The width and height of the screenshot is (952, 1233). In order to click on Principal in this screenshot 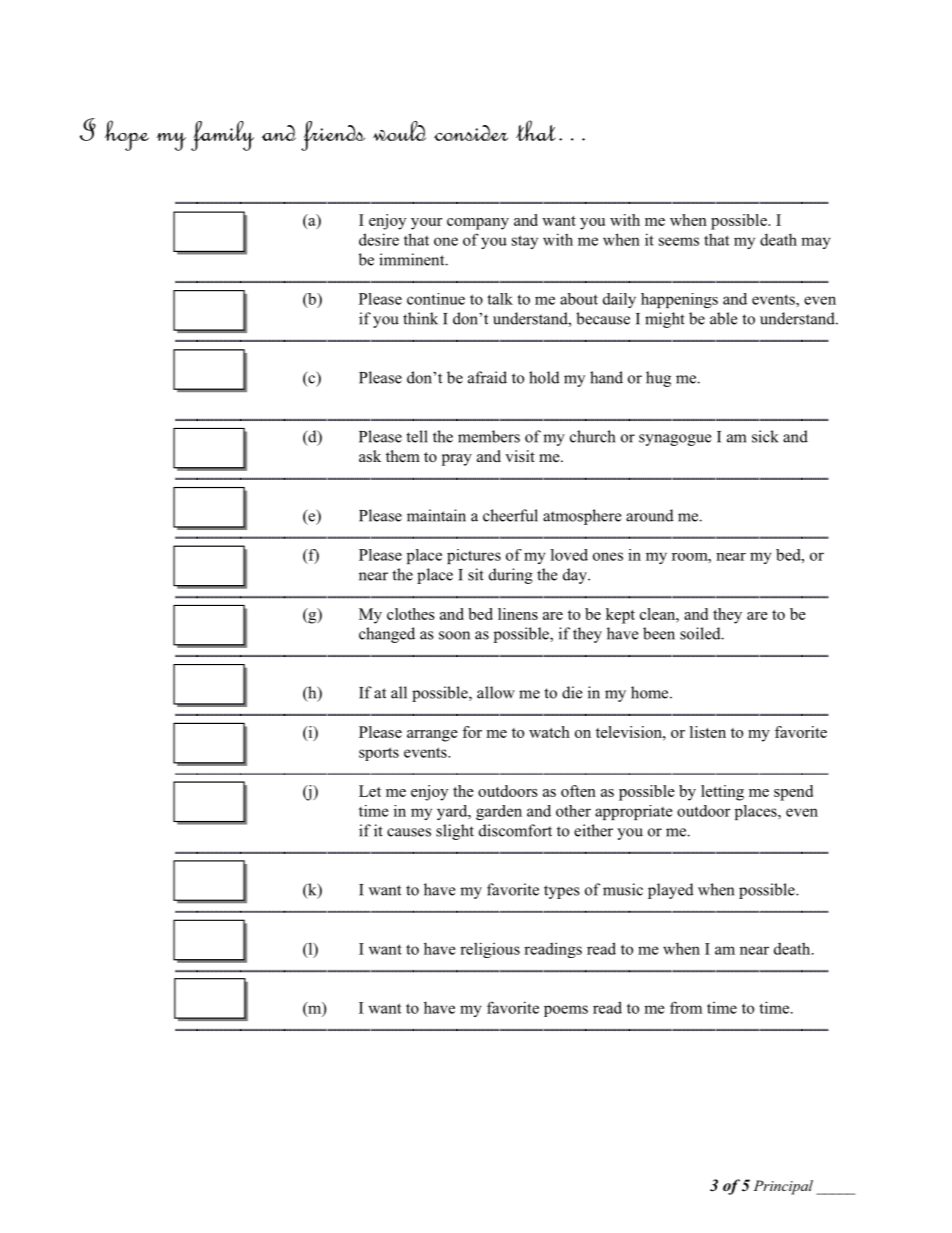, I will do `click(783, 1187)`.
